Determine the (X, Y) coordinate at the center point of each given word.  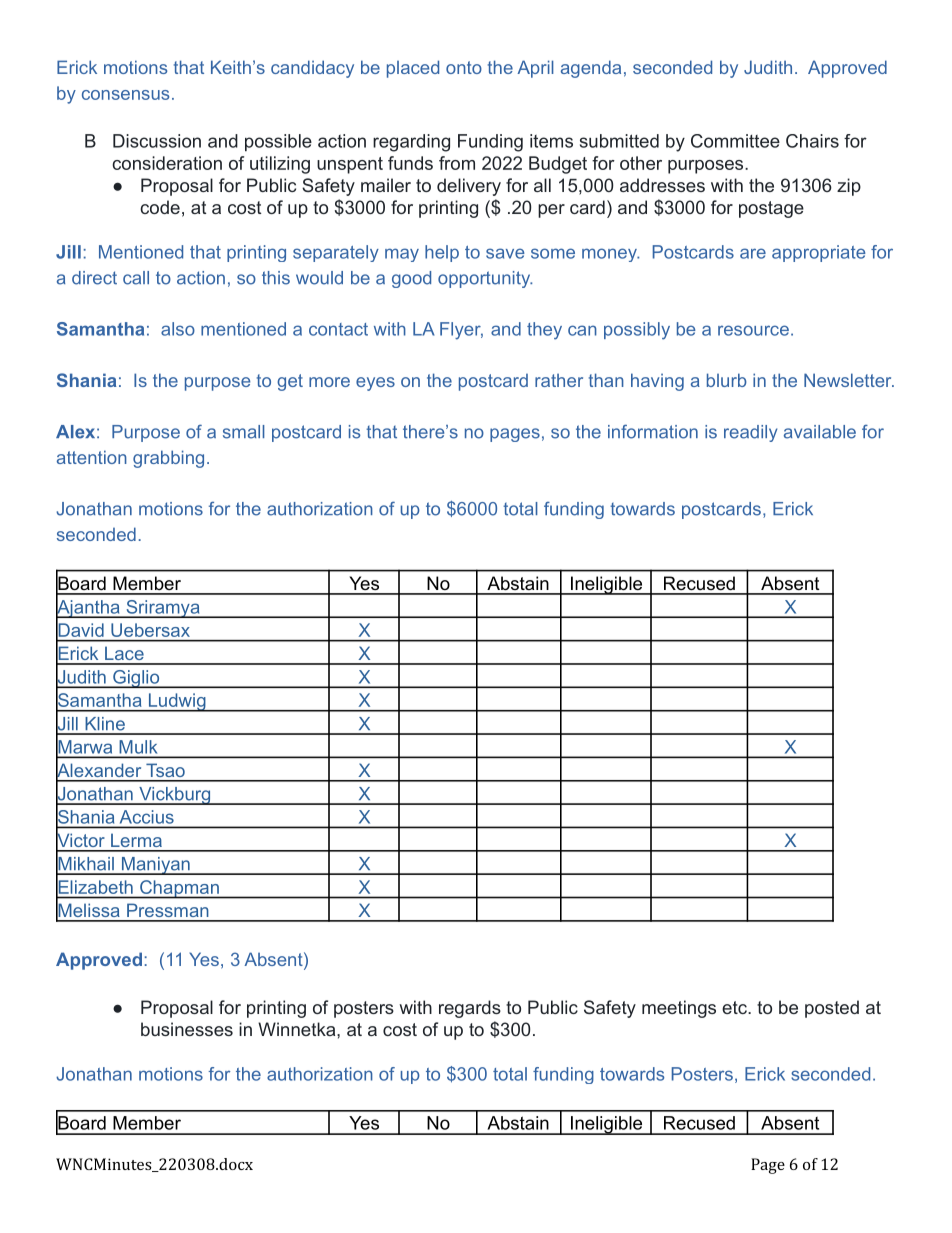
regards (470, 1009)
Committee (735, 141)
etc (735, 1007)
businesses (187, 1029)
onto (464, 67)
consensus (125, 95)
